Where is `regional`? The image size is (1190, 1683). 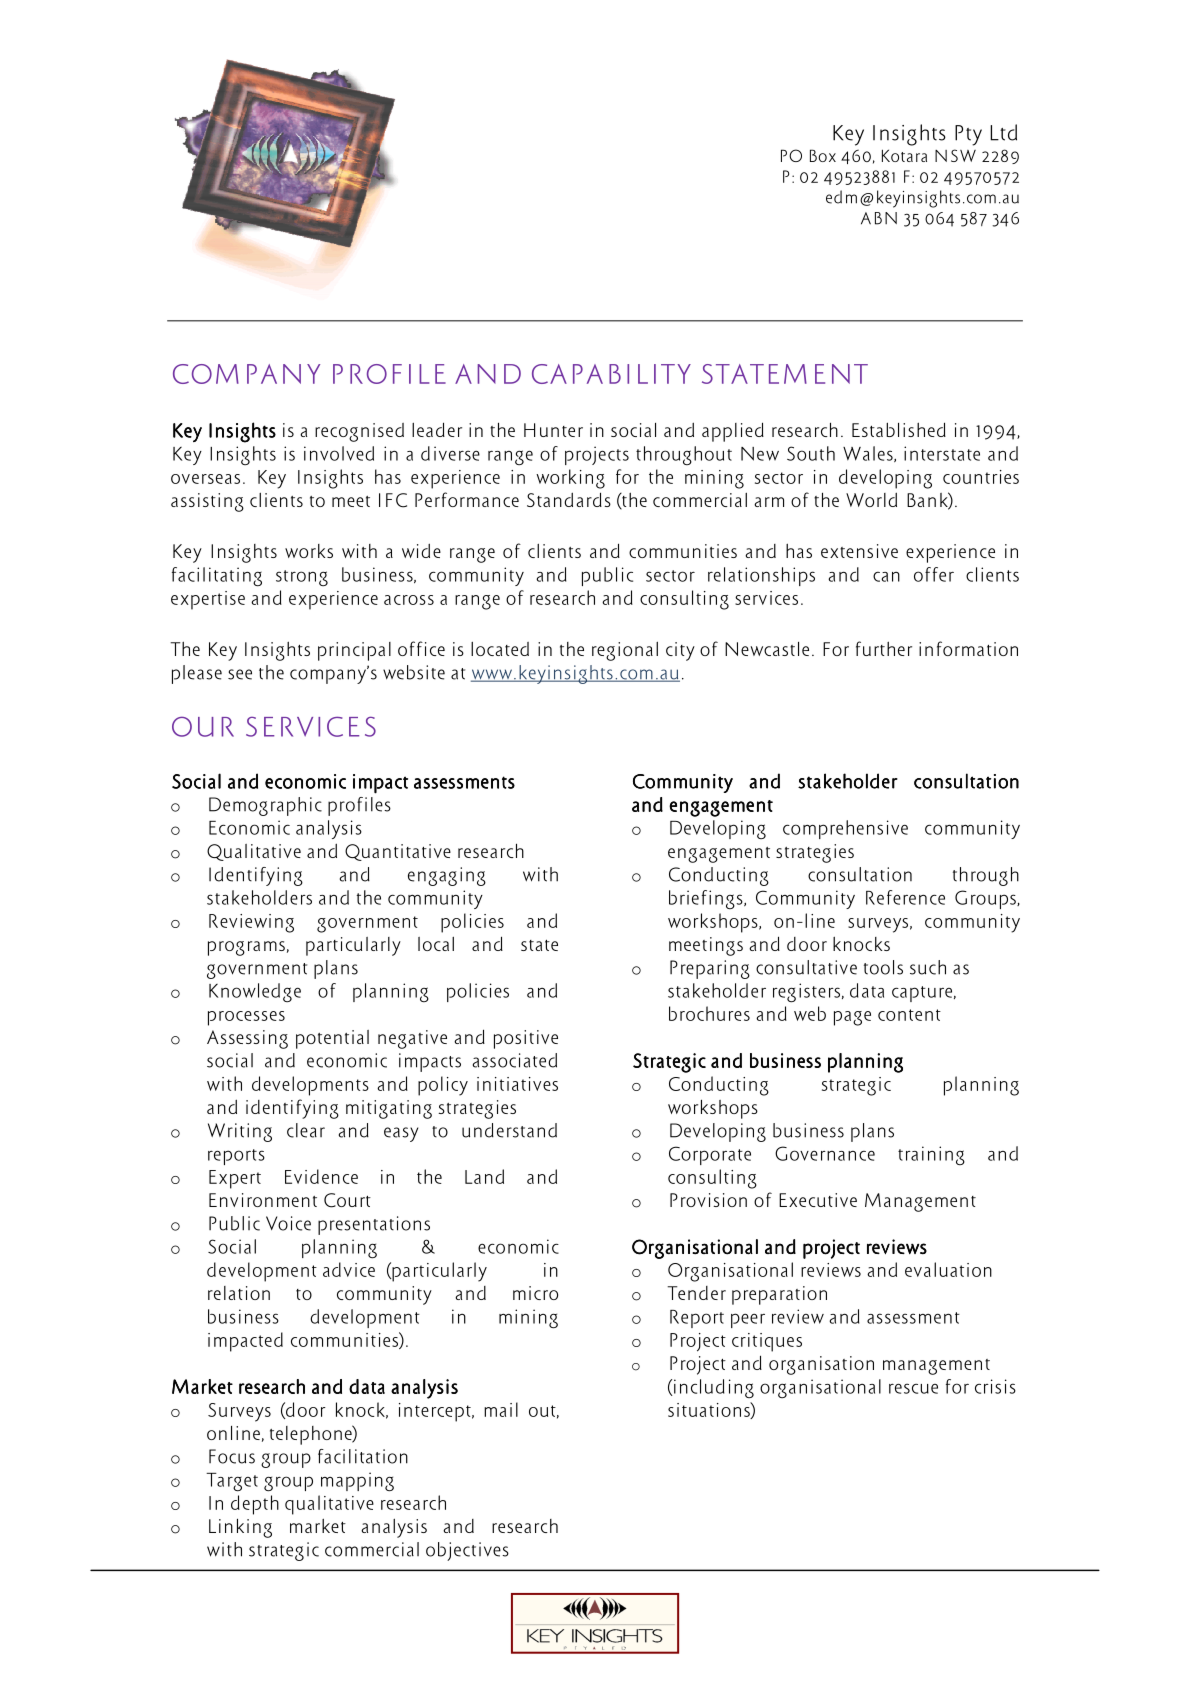 regional is located at coordinates (625, 651).
